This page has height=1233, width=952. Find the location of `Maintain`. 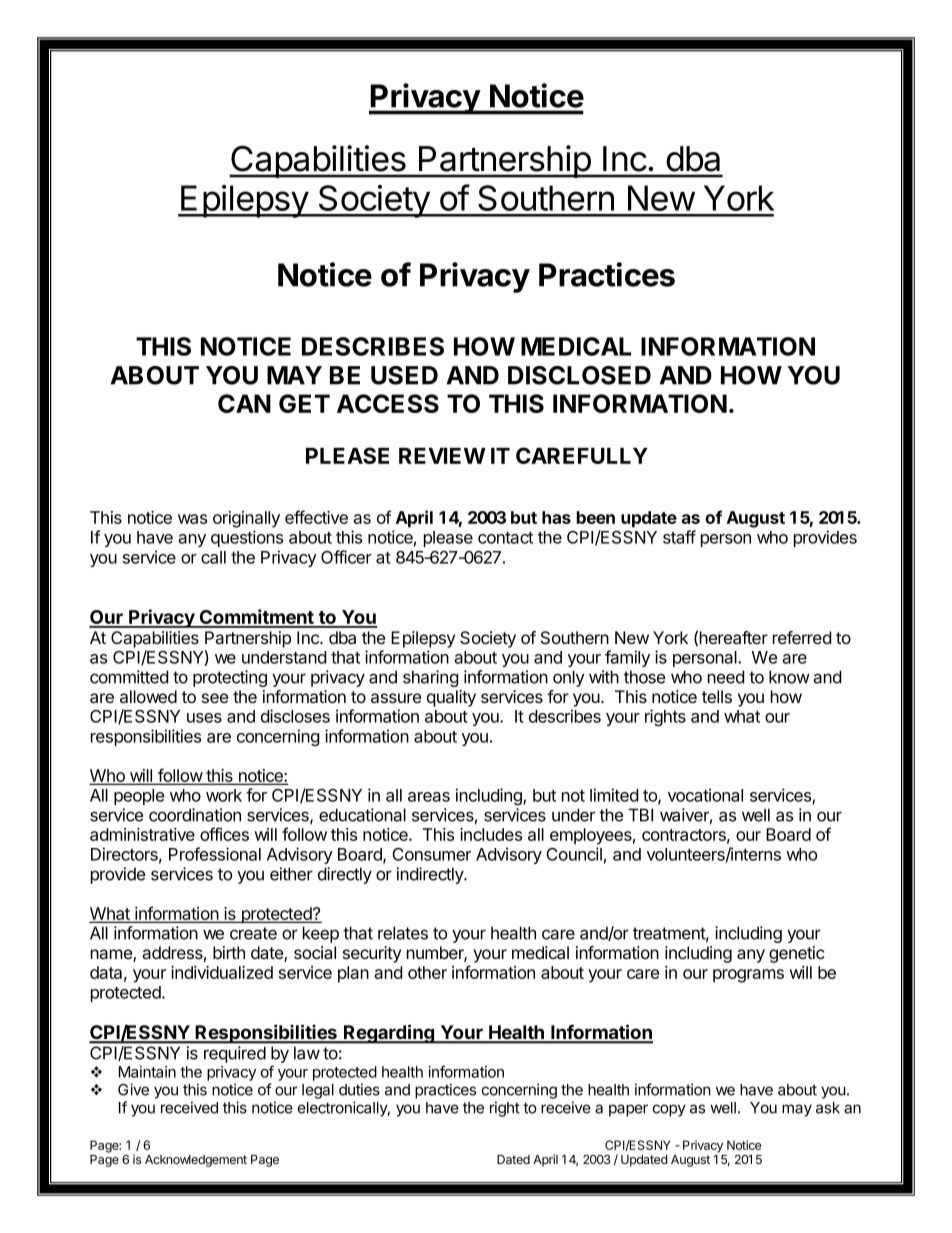

Maintain is located at coordinates (147, 1072).
